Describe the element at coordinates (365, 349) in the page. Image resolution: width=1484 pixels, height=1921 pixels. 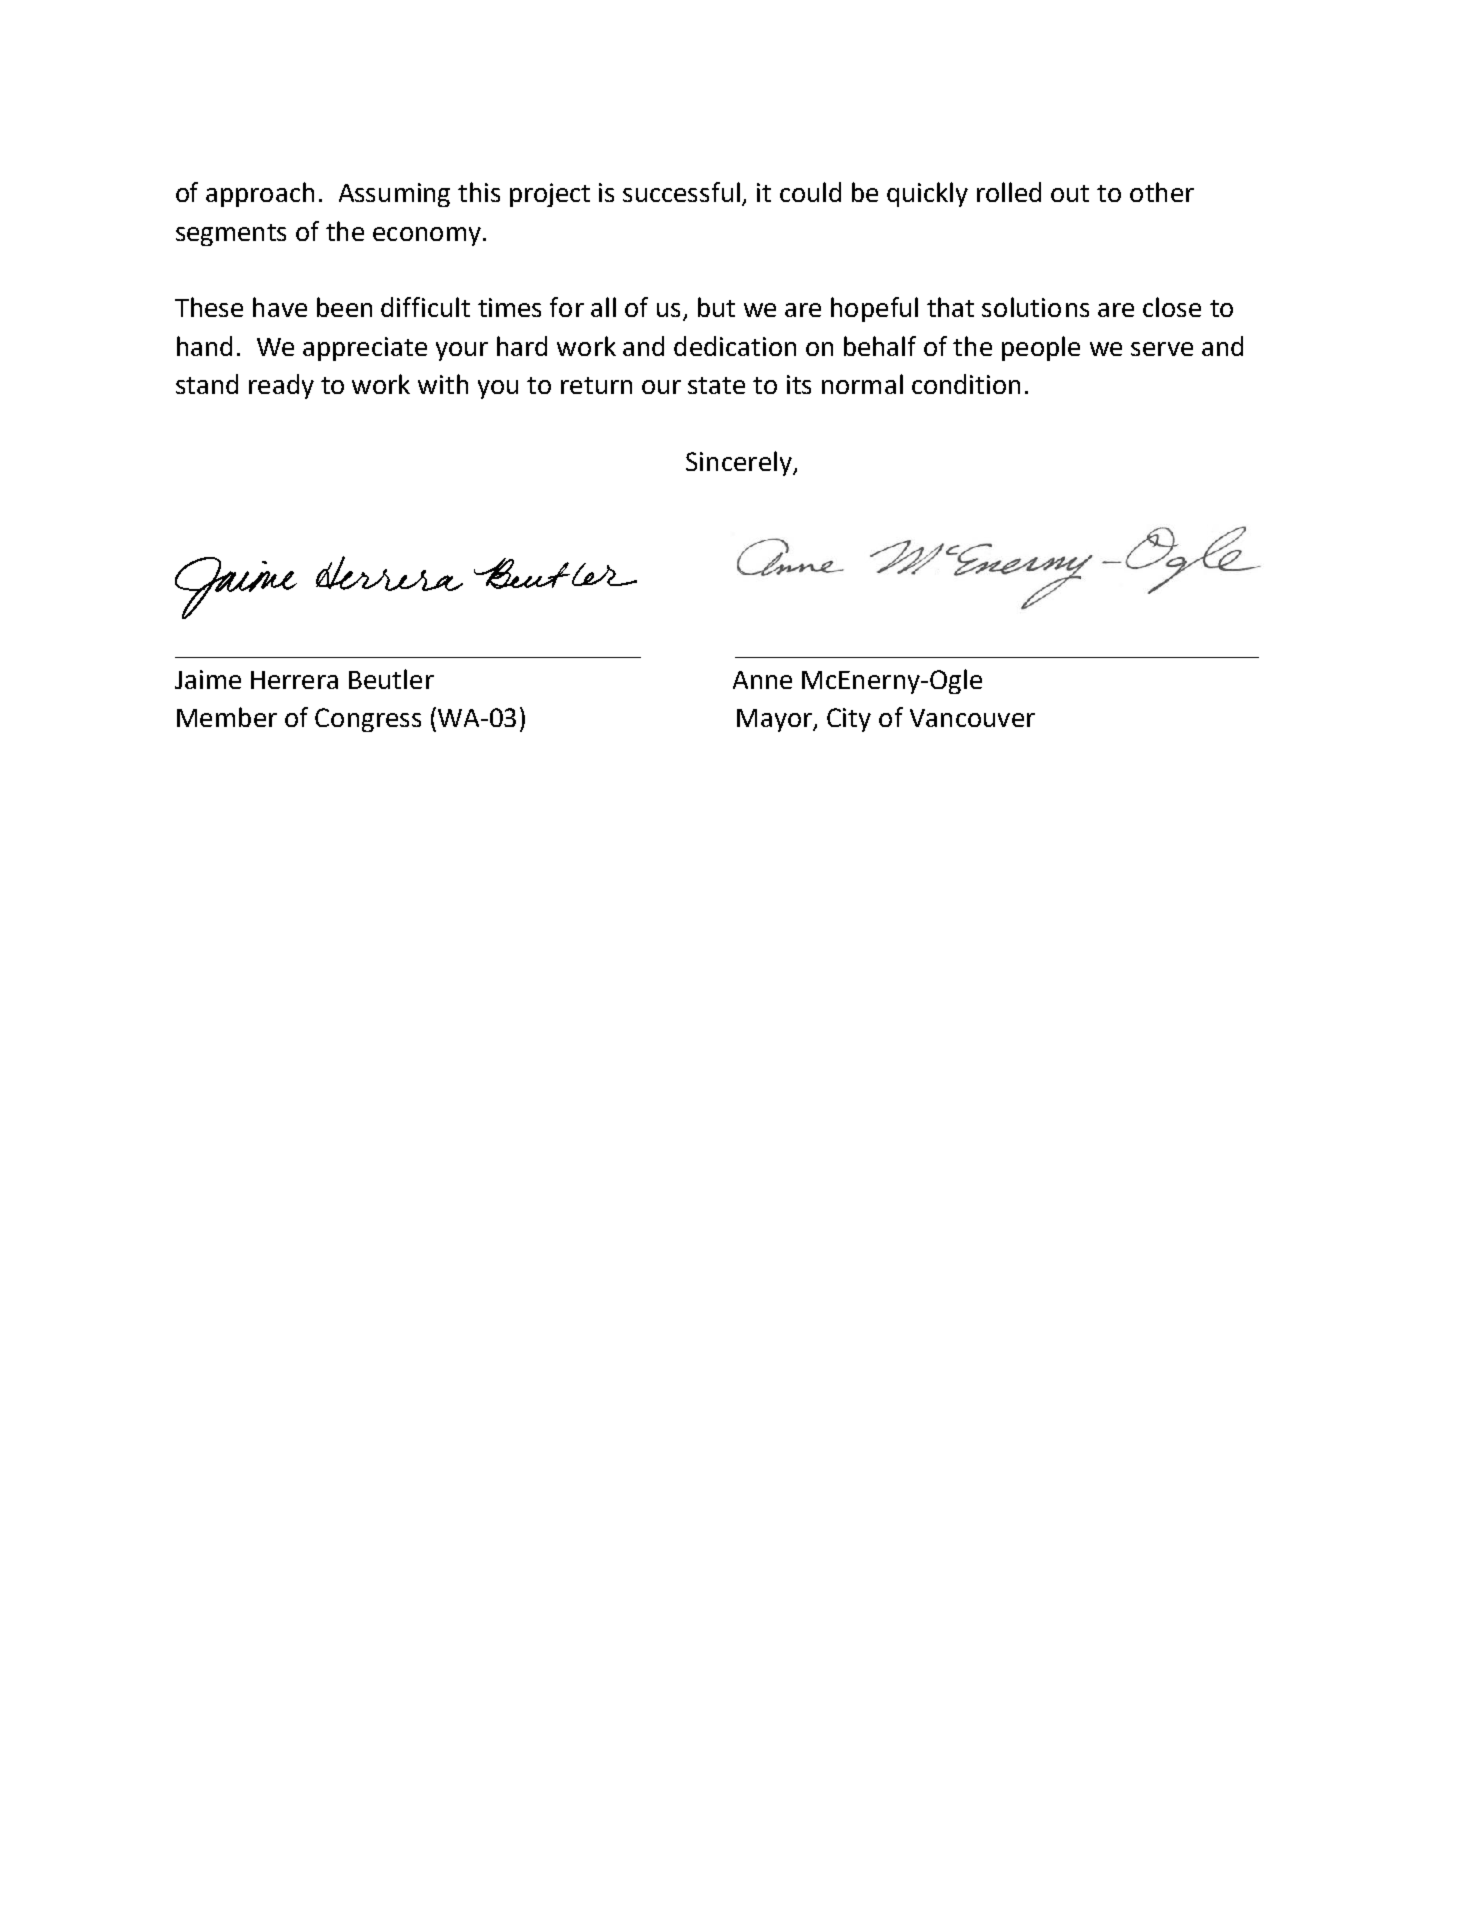
I see `appreciate` at that location.
